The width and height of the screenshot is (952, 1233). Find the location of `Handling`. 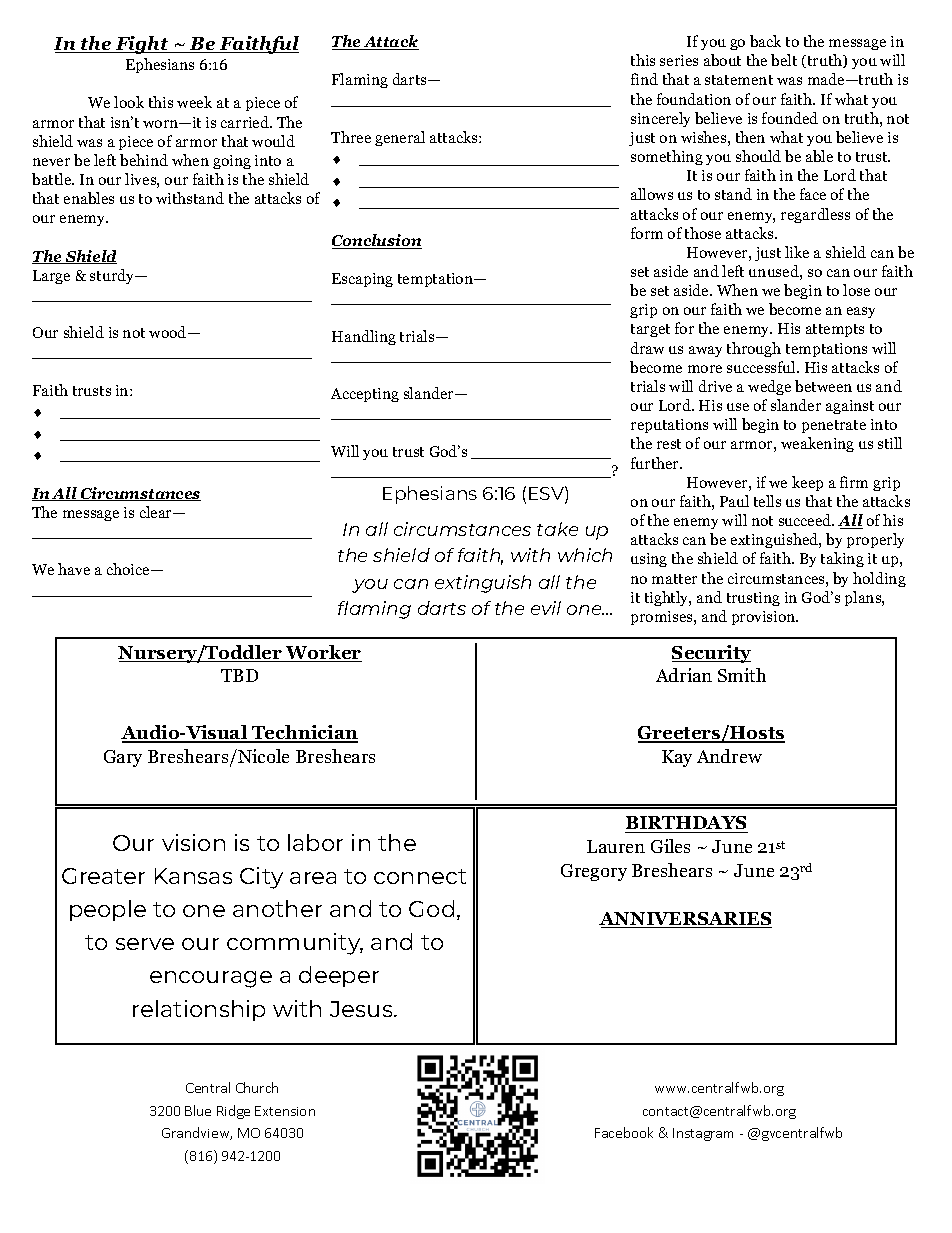

Handling is located at coordinates (364, 337).
